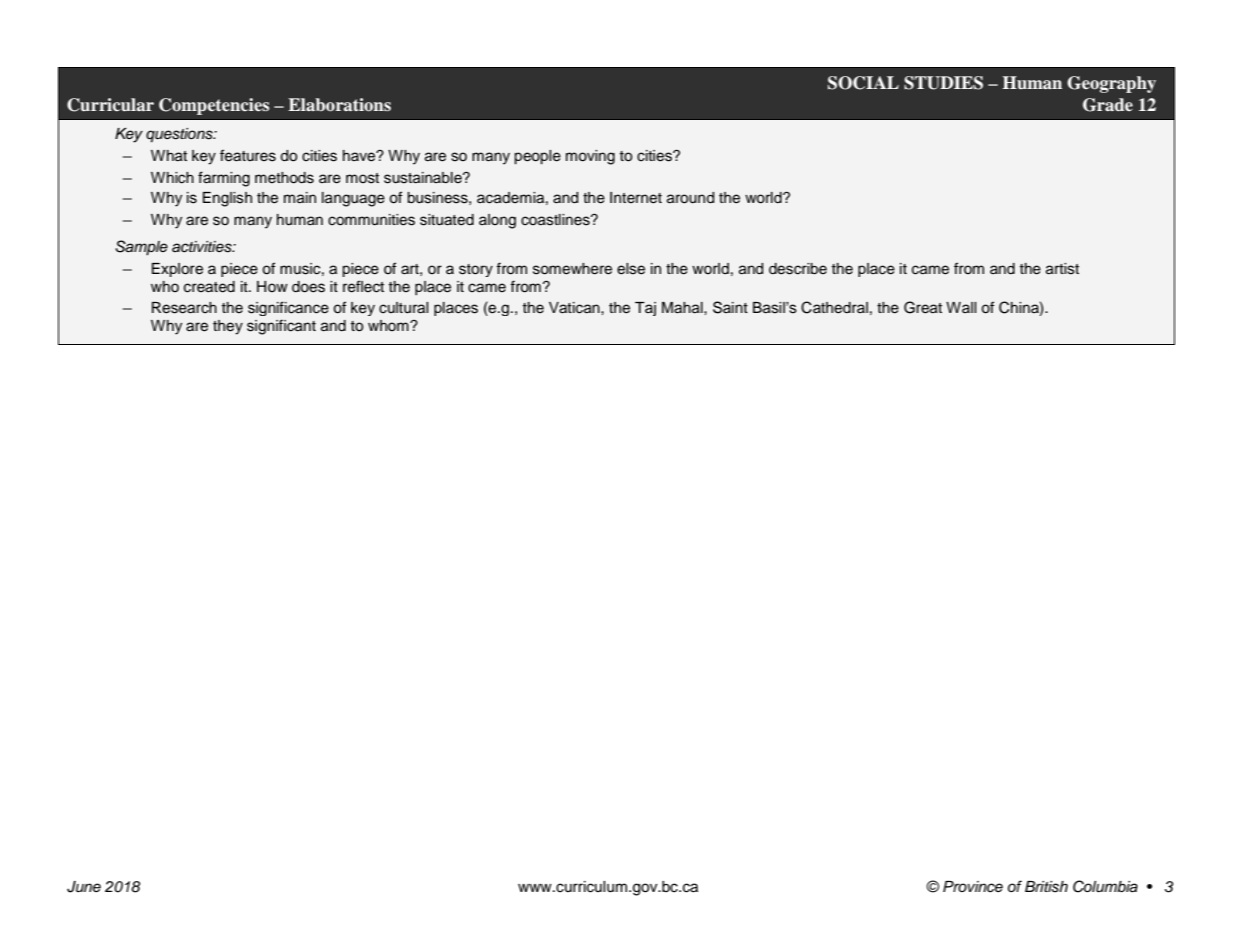  Describe the element at coordinates (84, 887) in the screenshot. I see `June` at that location.
